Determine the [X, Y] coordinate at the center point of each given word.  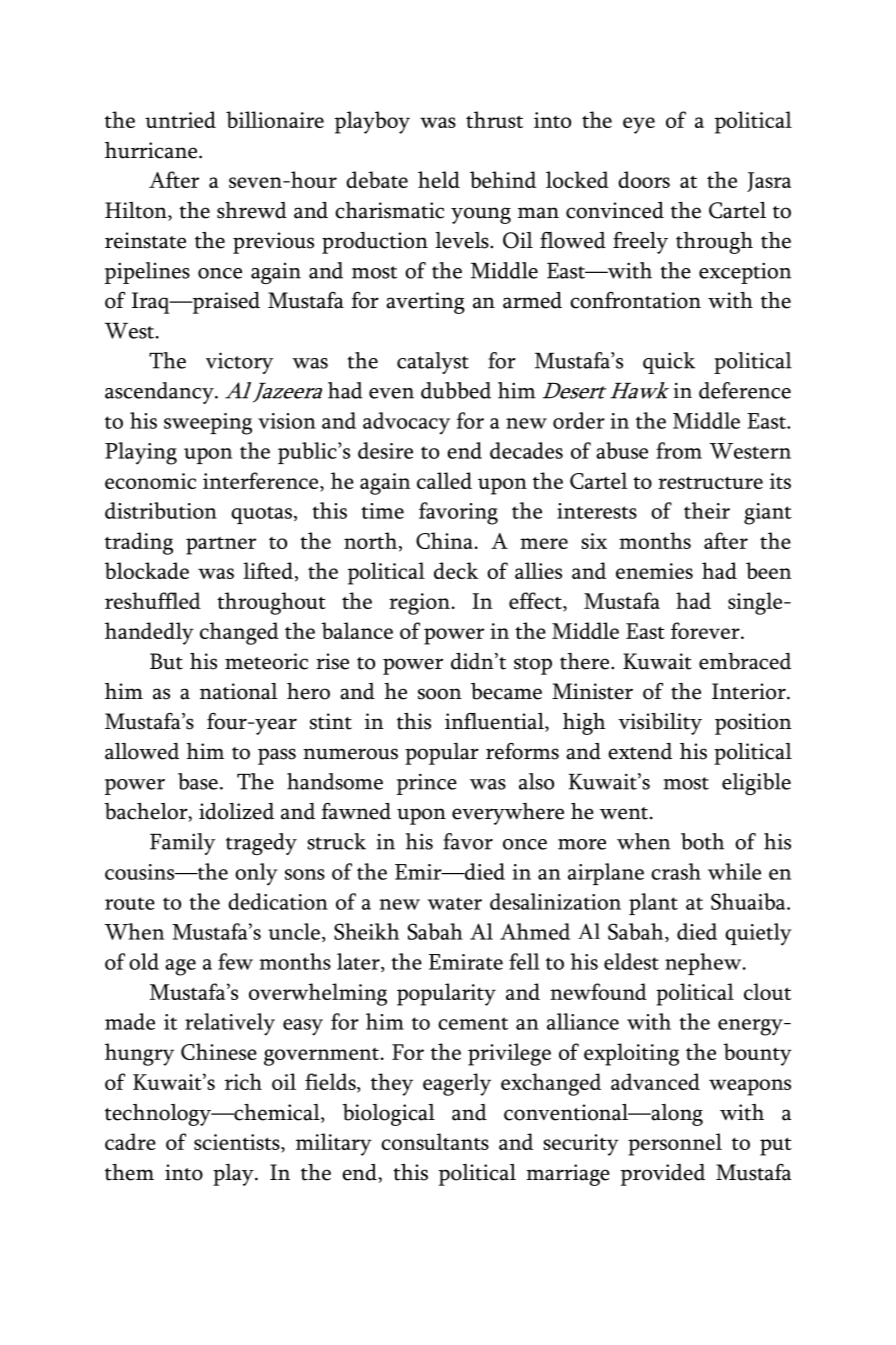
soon [440, 694]
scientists [238, 1143]
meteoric [266, 661]
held [439, 179]
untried [180, 119]
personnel [675, 1144]
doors [644, 179]
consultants [435, 1141]
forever [706, 630]
